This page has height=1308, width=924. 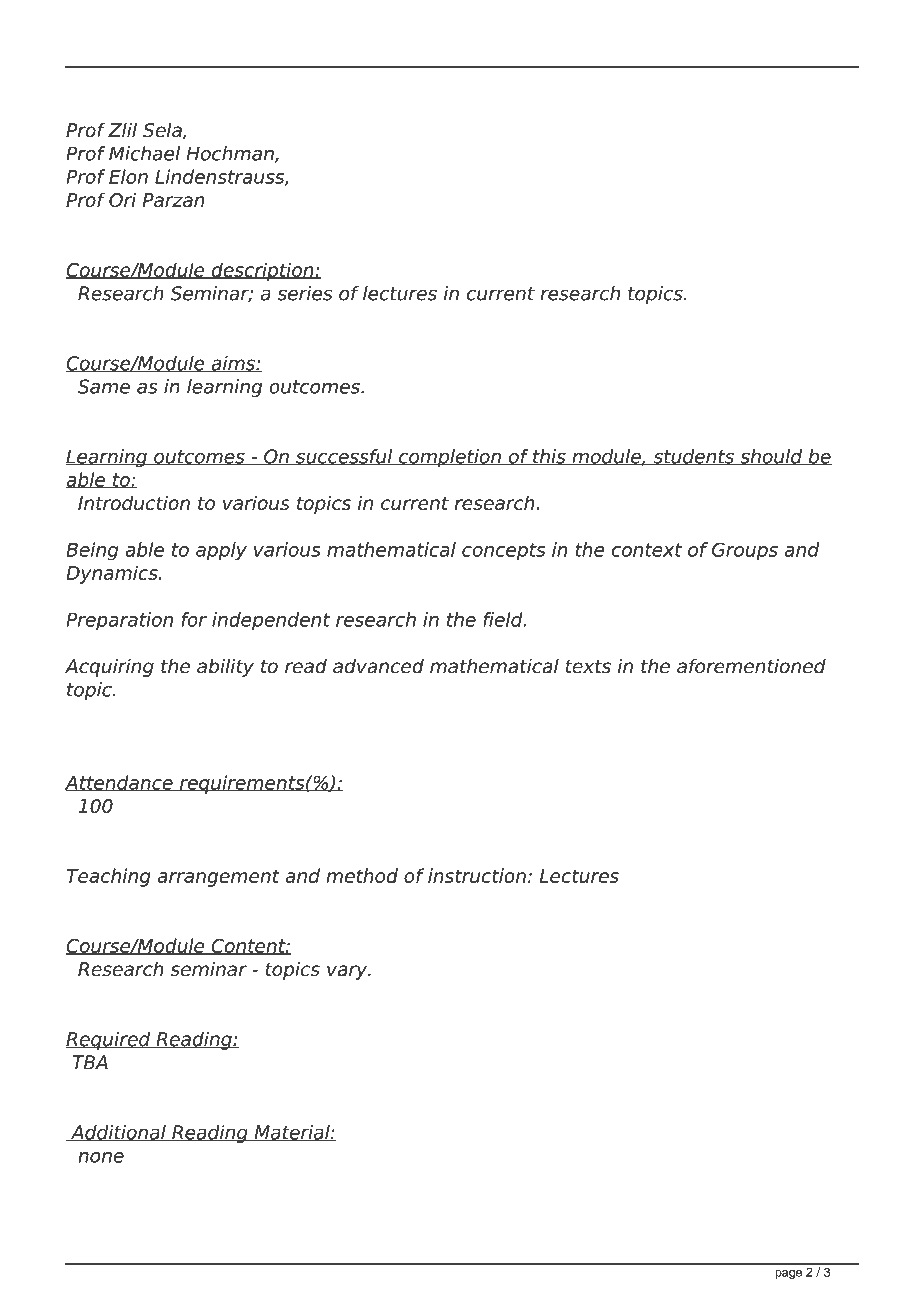 I want to click on Michael, so click(x=144, y=153).
